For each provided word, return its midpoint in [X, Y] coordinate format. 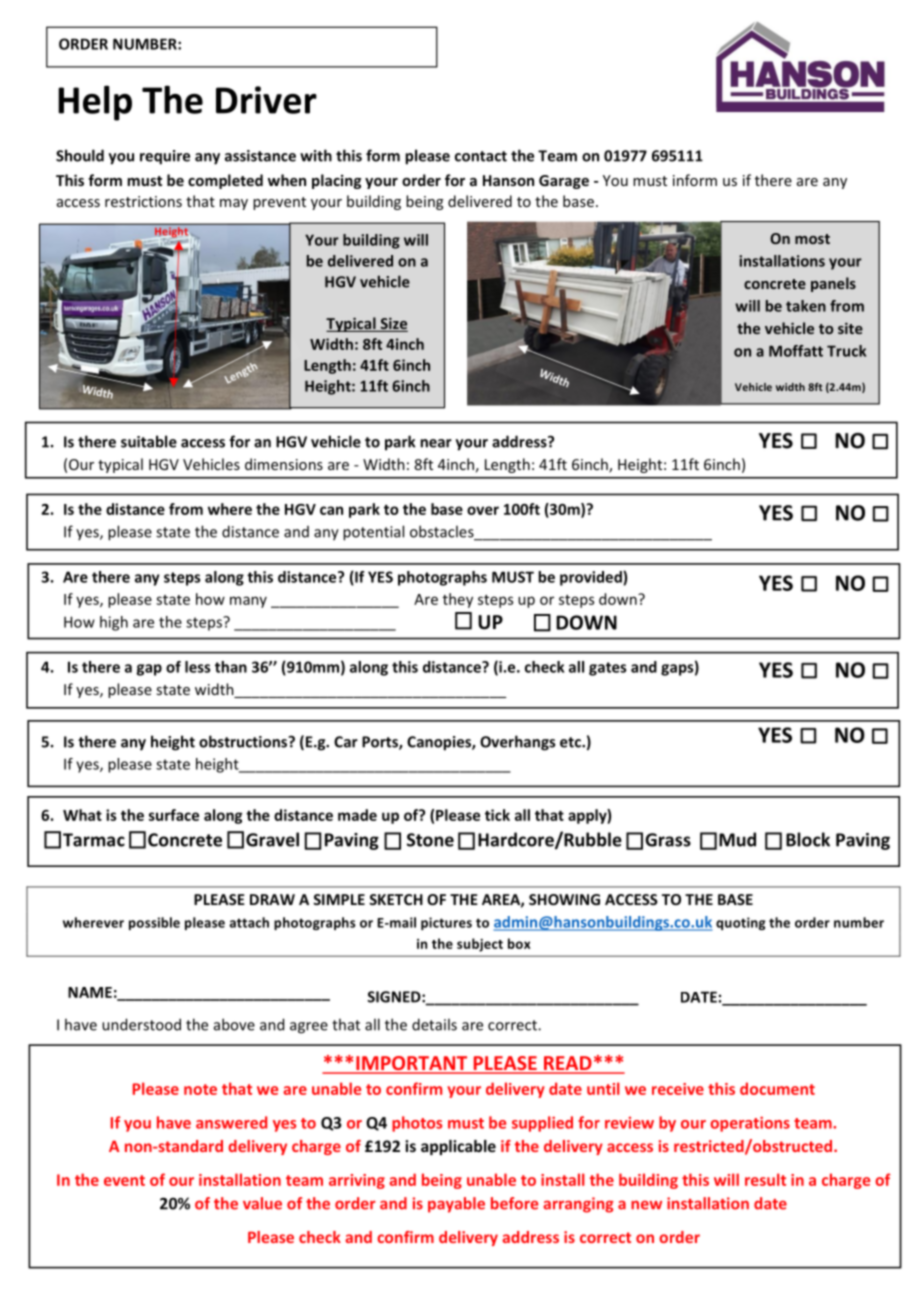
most [812, 239]
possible [154, 923]
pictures [446, 923]
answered [231, 1122]
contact [481, 156]
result [765, 1179]
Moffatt [796, 351]
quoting [741, 923]
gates [607, 669]
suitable [149, 441]
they [458, 600]
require [165, 157]
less [197, 667]
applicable [458, 1147]
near [436, 443]
